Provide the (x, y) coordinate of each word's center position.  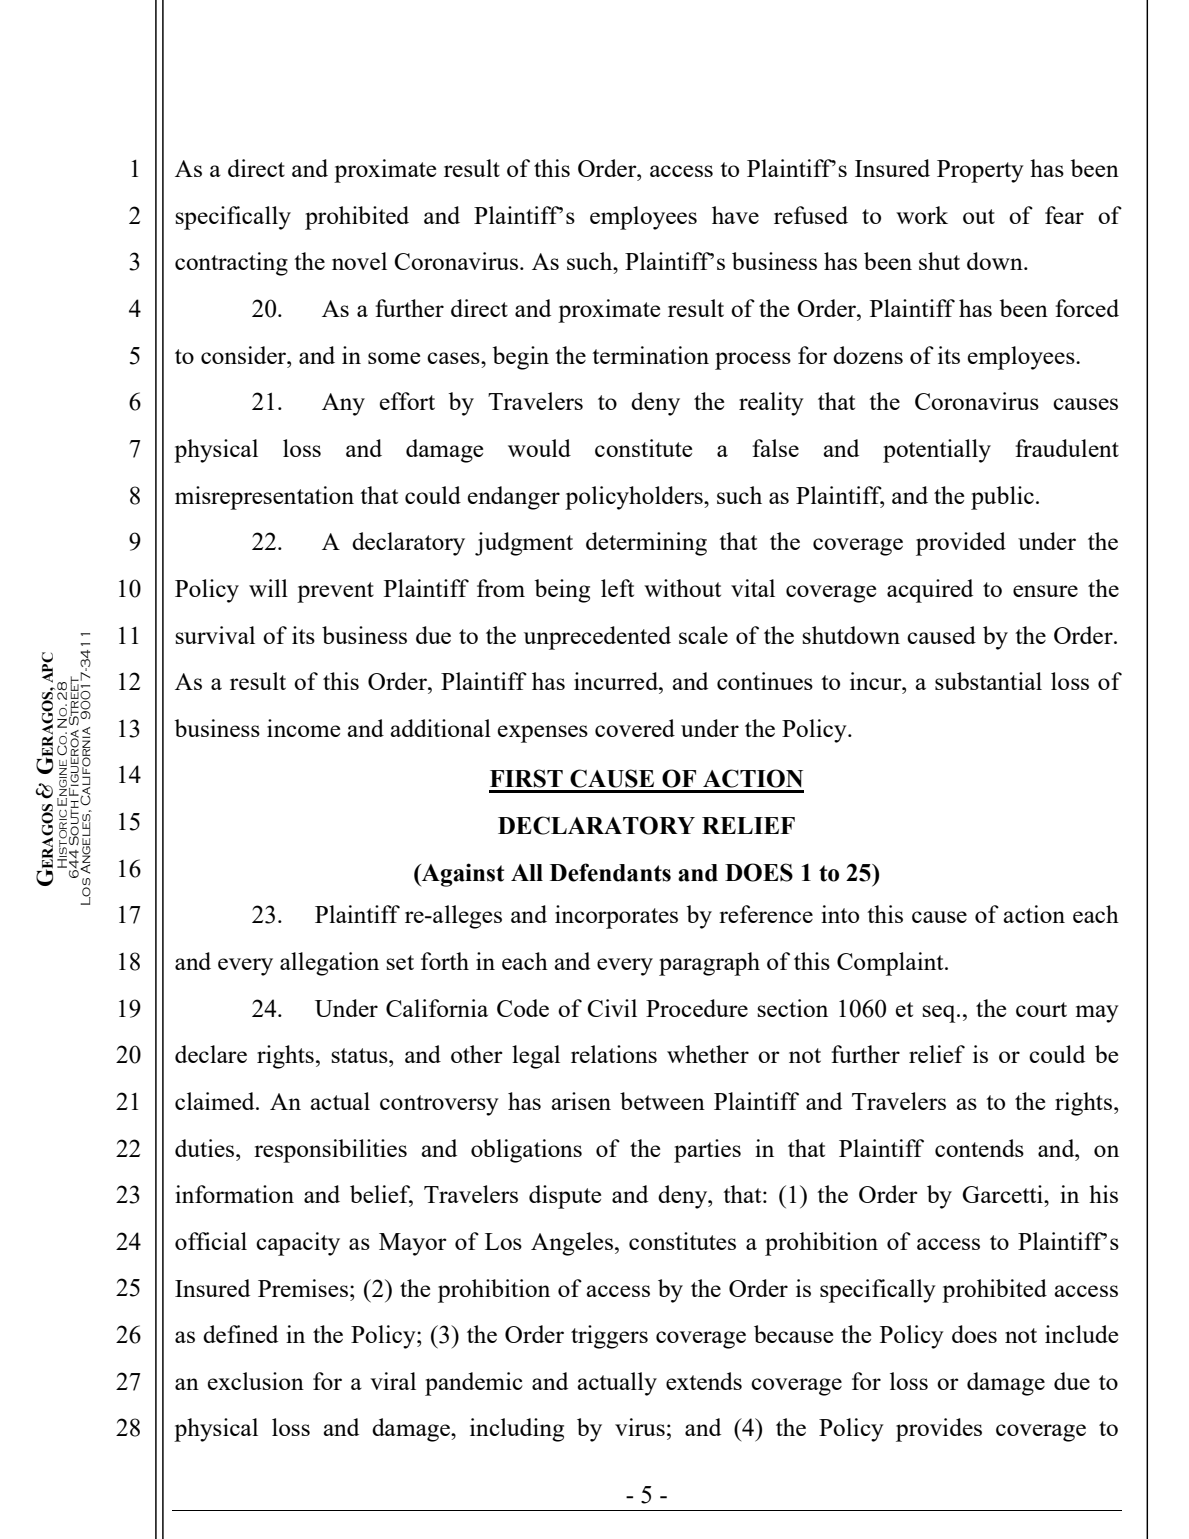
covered (635, 728)
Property (980, 171)
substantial (988, 681)
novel (359, 261)
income (303, 728)
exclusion (256, 1381)
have (735, 215)
